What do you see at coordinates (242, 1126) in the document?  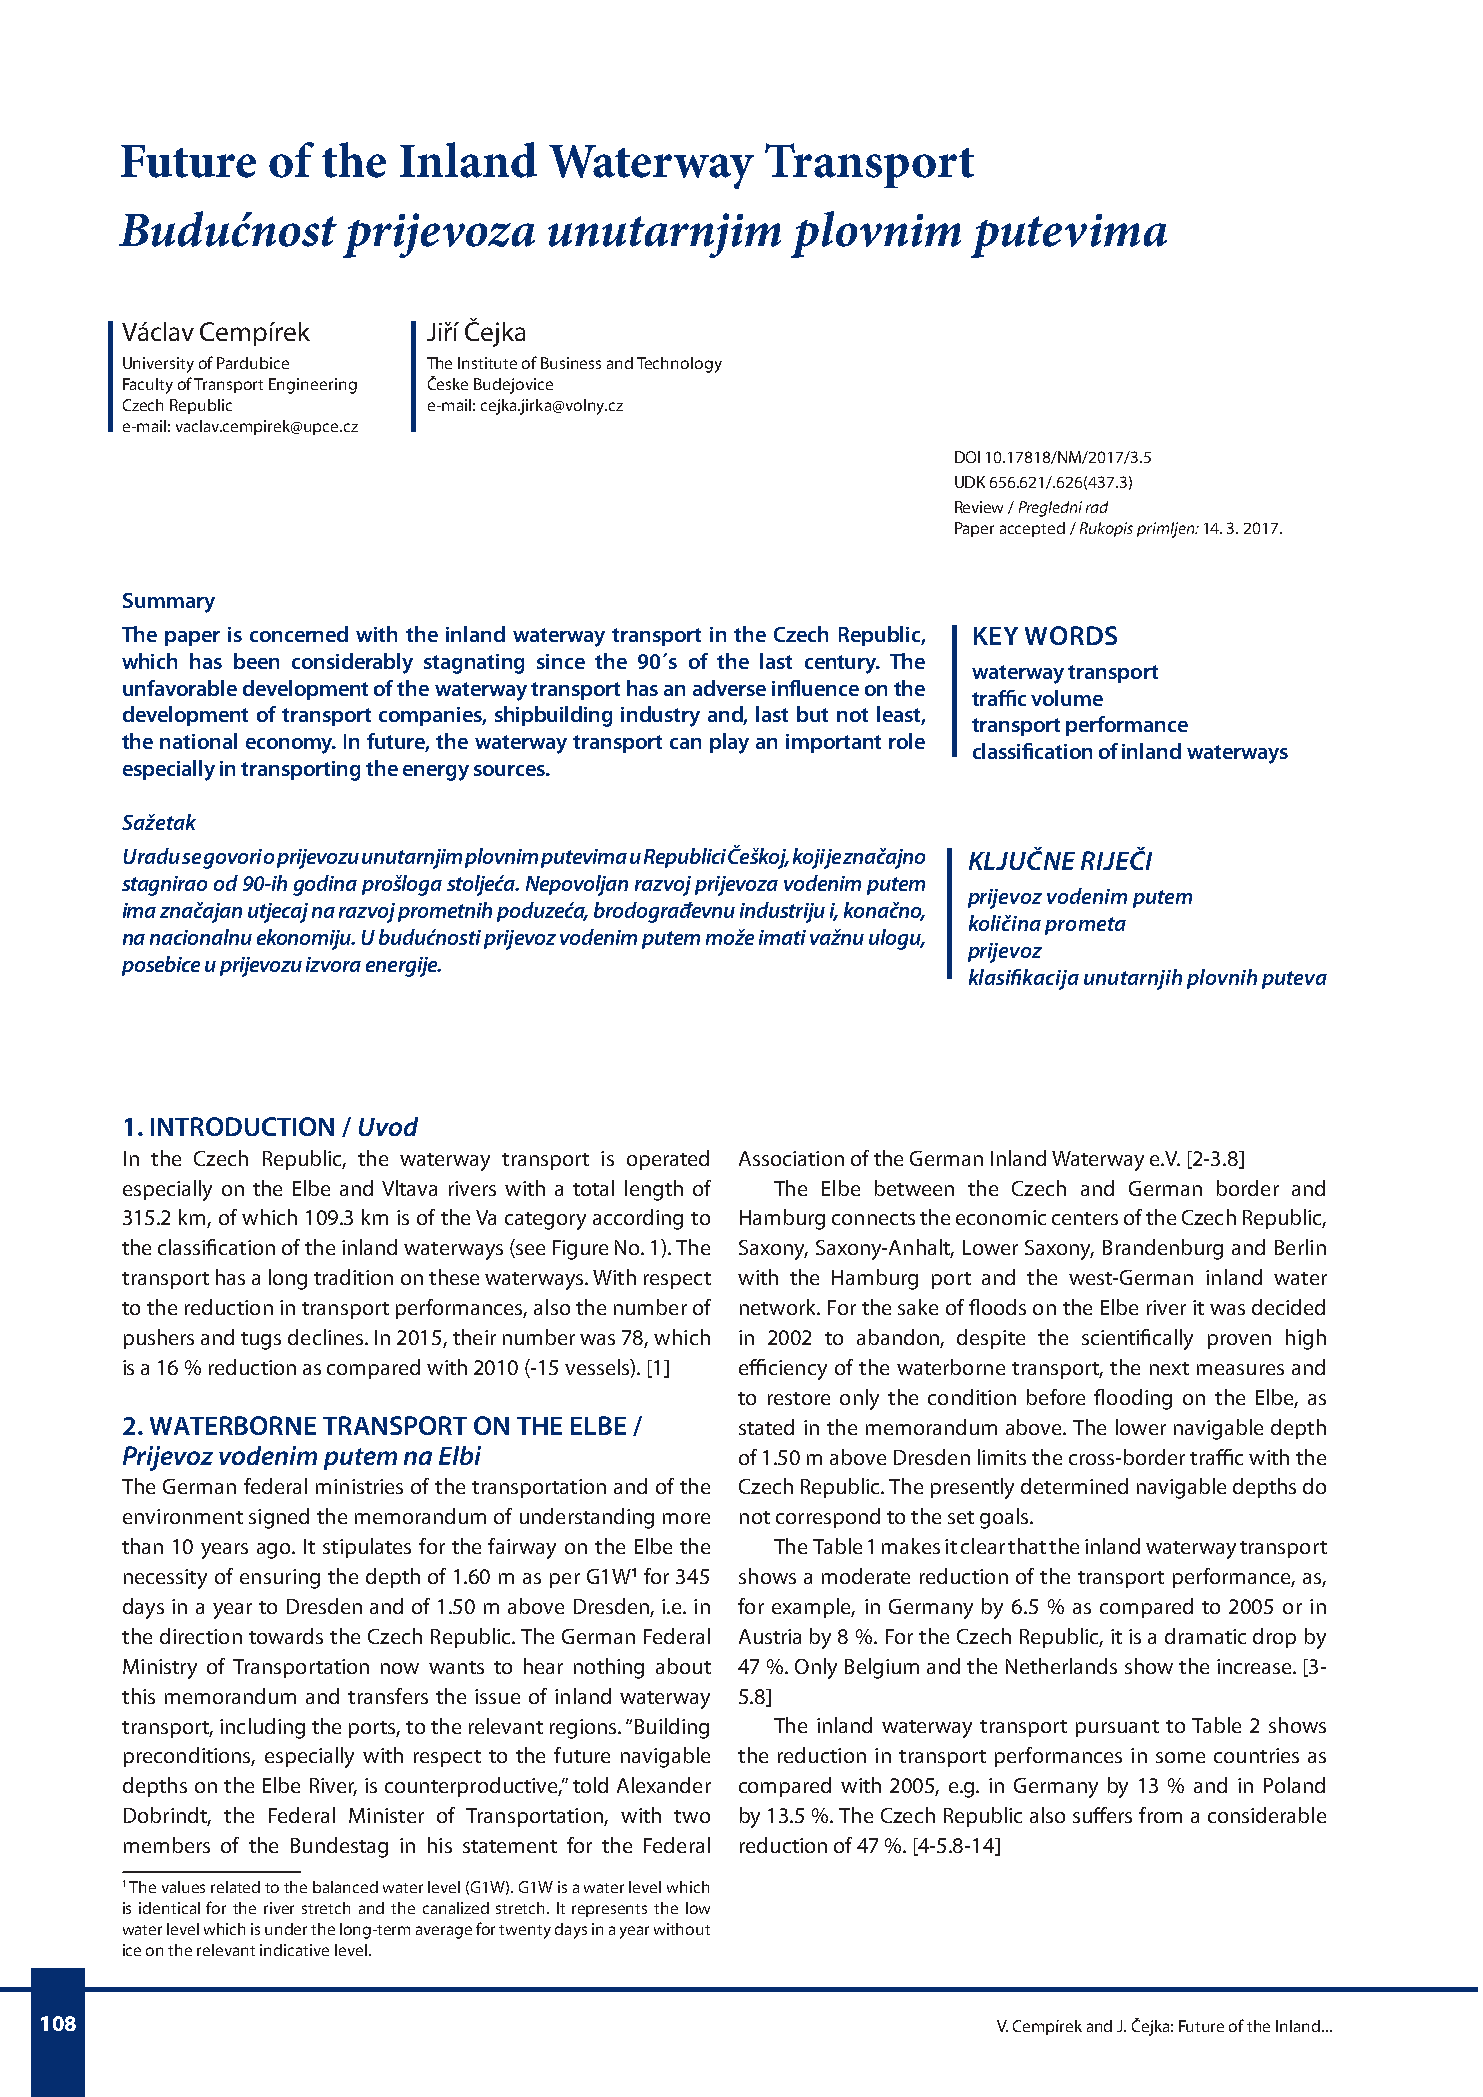 I see `INTRODUCTION` at bounding box center [242, 1126].
